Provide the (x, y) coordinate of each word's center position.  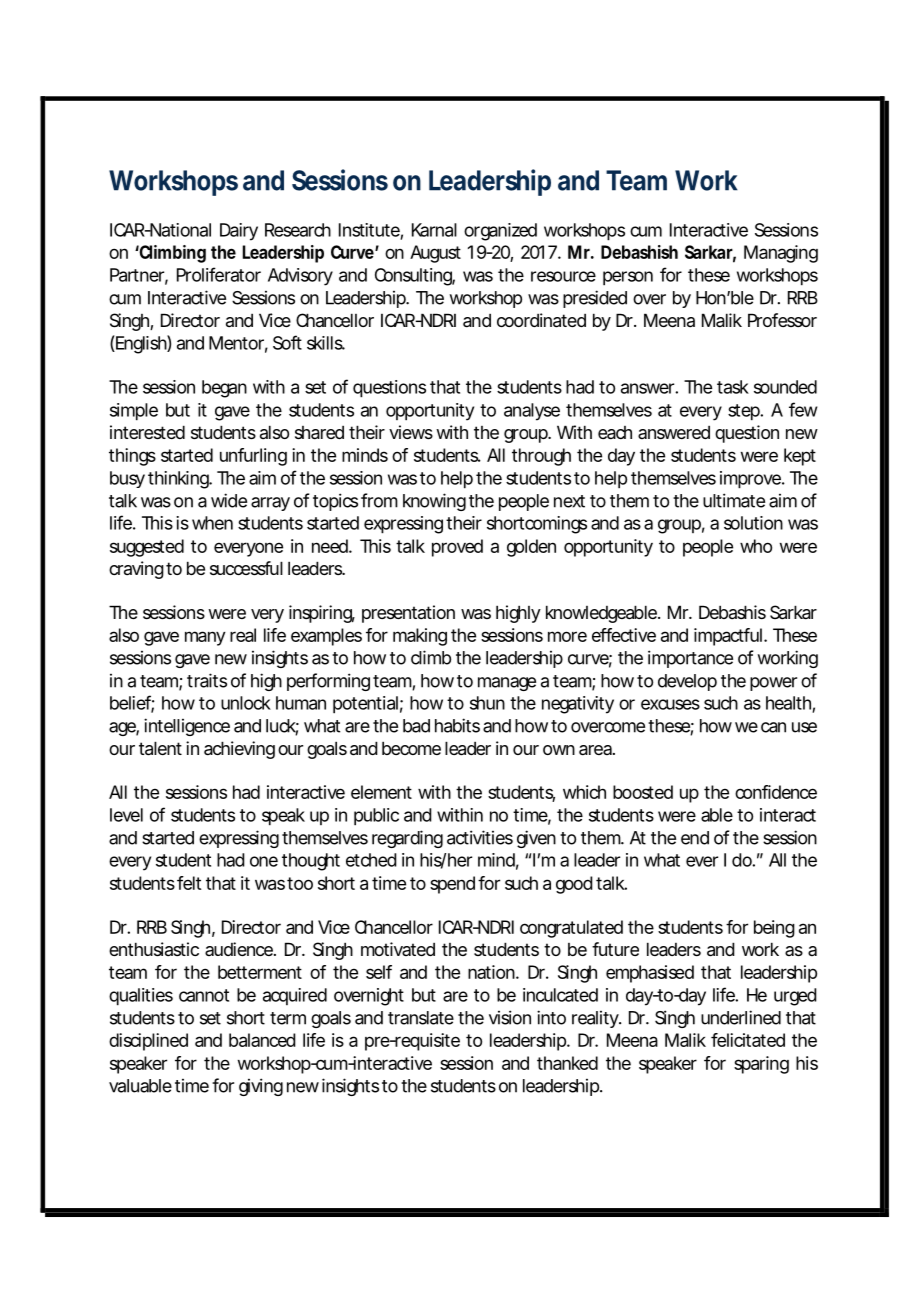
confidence (776, 792)
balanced (262, 1040)
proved (457, 548)
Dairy (239, 232)
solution (753, 523)
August (435, 254)
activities (480, 837)
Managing (781, 254)
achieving (239, 750)
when (212, 523)
